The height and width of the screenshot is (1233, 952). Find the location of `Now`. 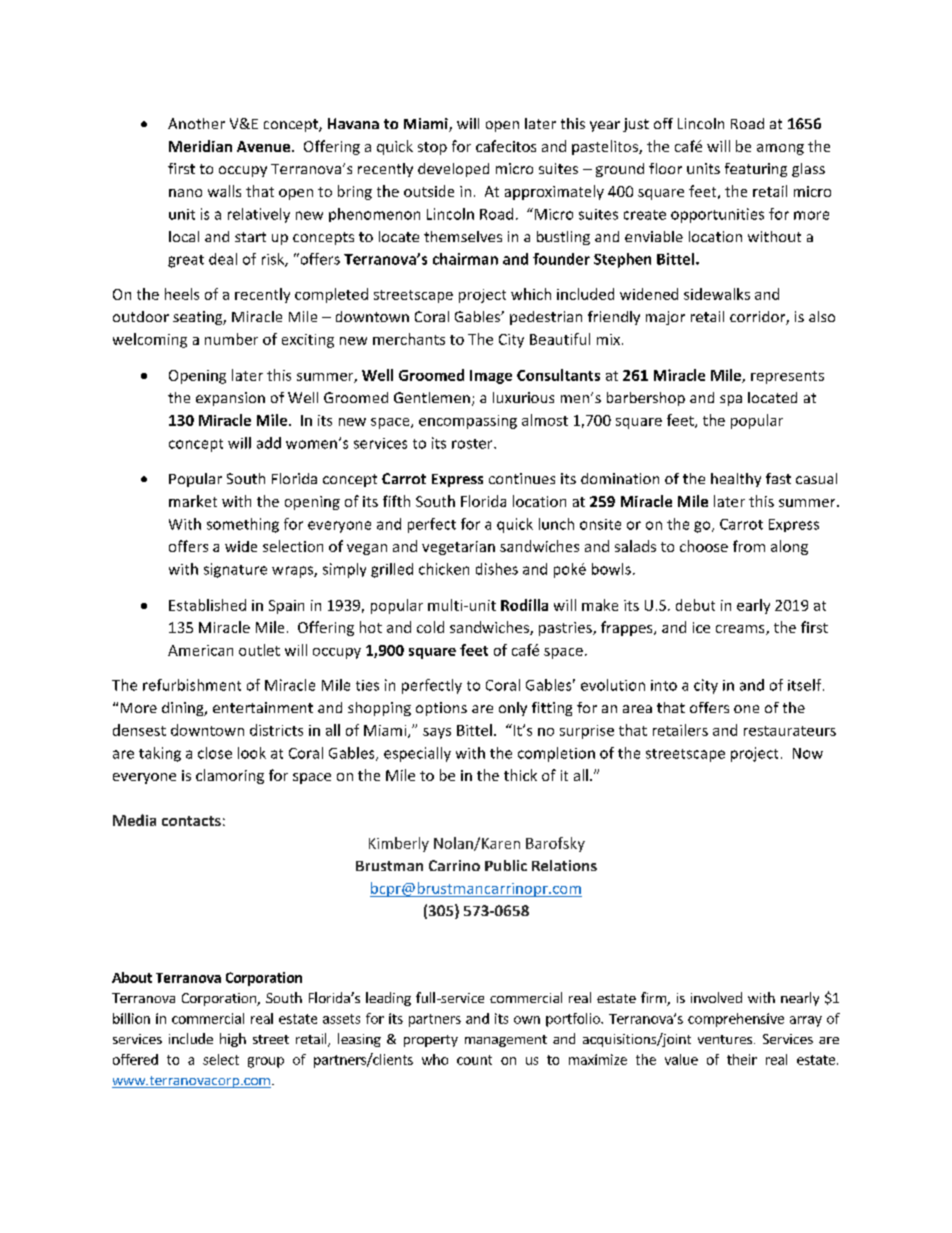

Now is located at coordinates (808, 753).
